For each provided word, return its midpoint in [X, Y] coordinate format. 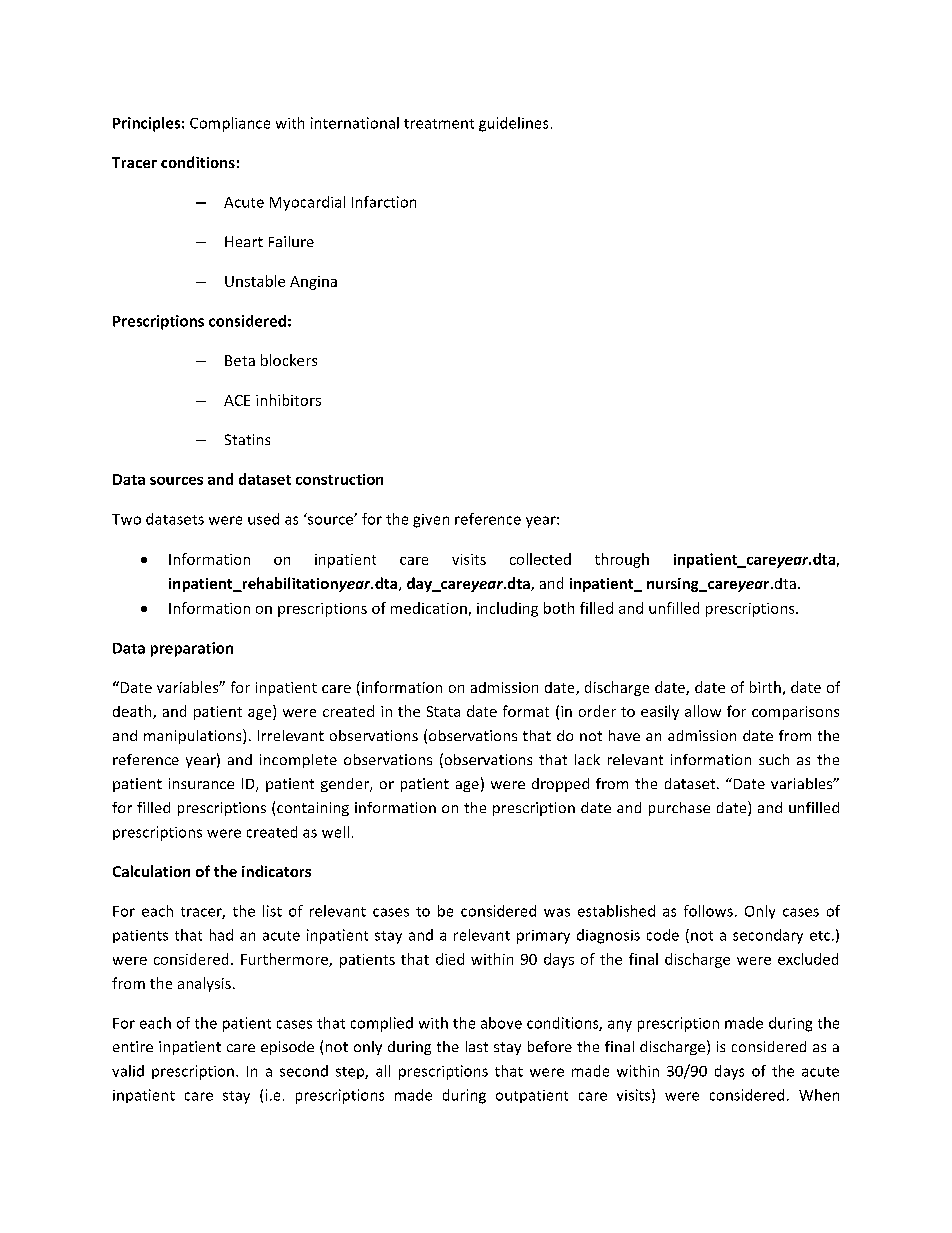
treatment [439, 124]
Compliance [230, 124]
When [819, 1095]
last [477, 1046]
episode [287, 1048]
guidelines [513, 124]
